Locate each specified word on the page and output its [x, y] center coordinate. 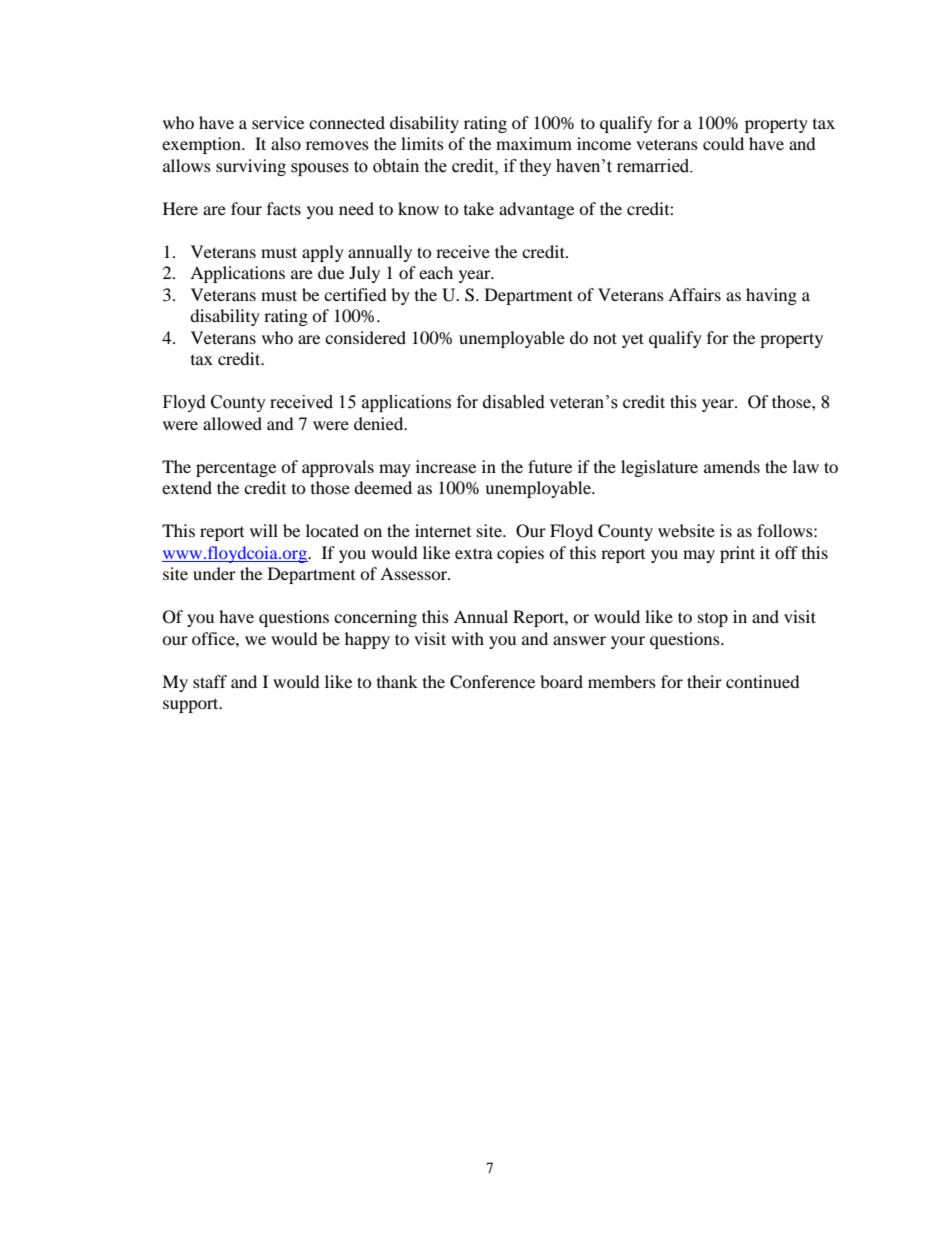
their [704, 681]
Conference [492, 682]
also [286, 143]
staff [210, 681]
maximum [534, 143]
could [723, 143]
